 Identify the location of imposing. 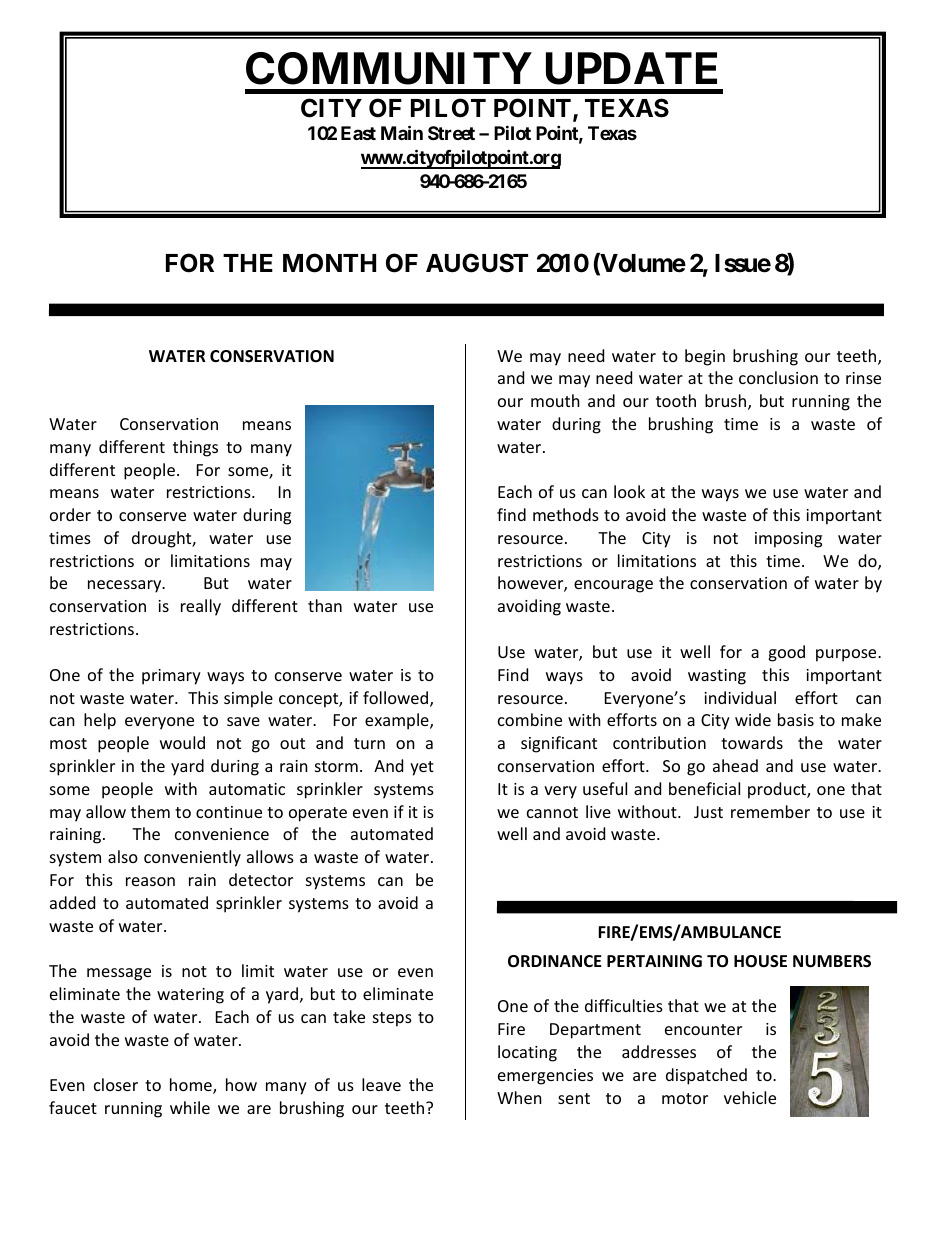
(788, 540).
